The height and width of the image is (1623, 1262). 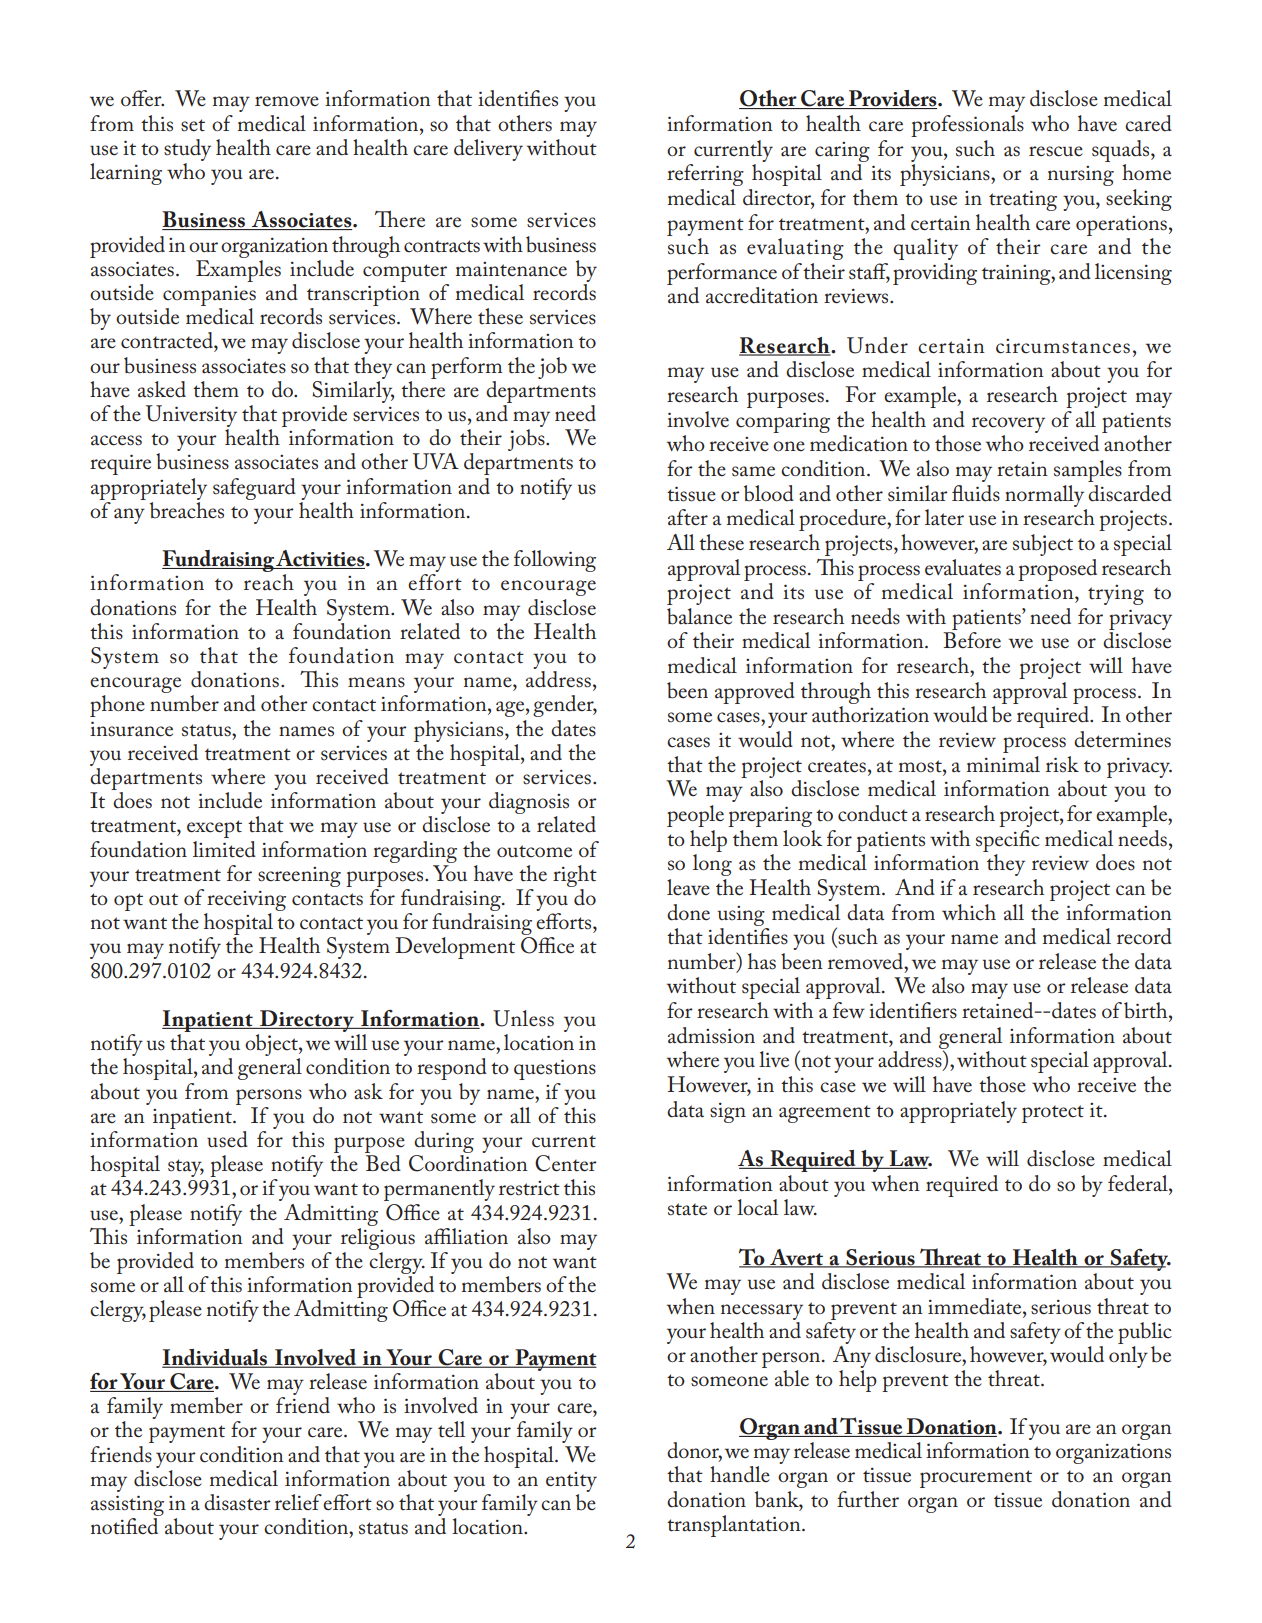 What do you see at coordinates (571, 1482) in the image?
I see `entity` at bounding box center [571, 1482].
